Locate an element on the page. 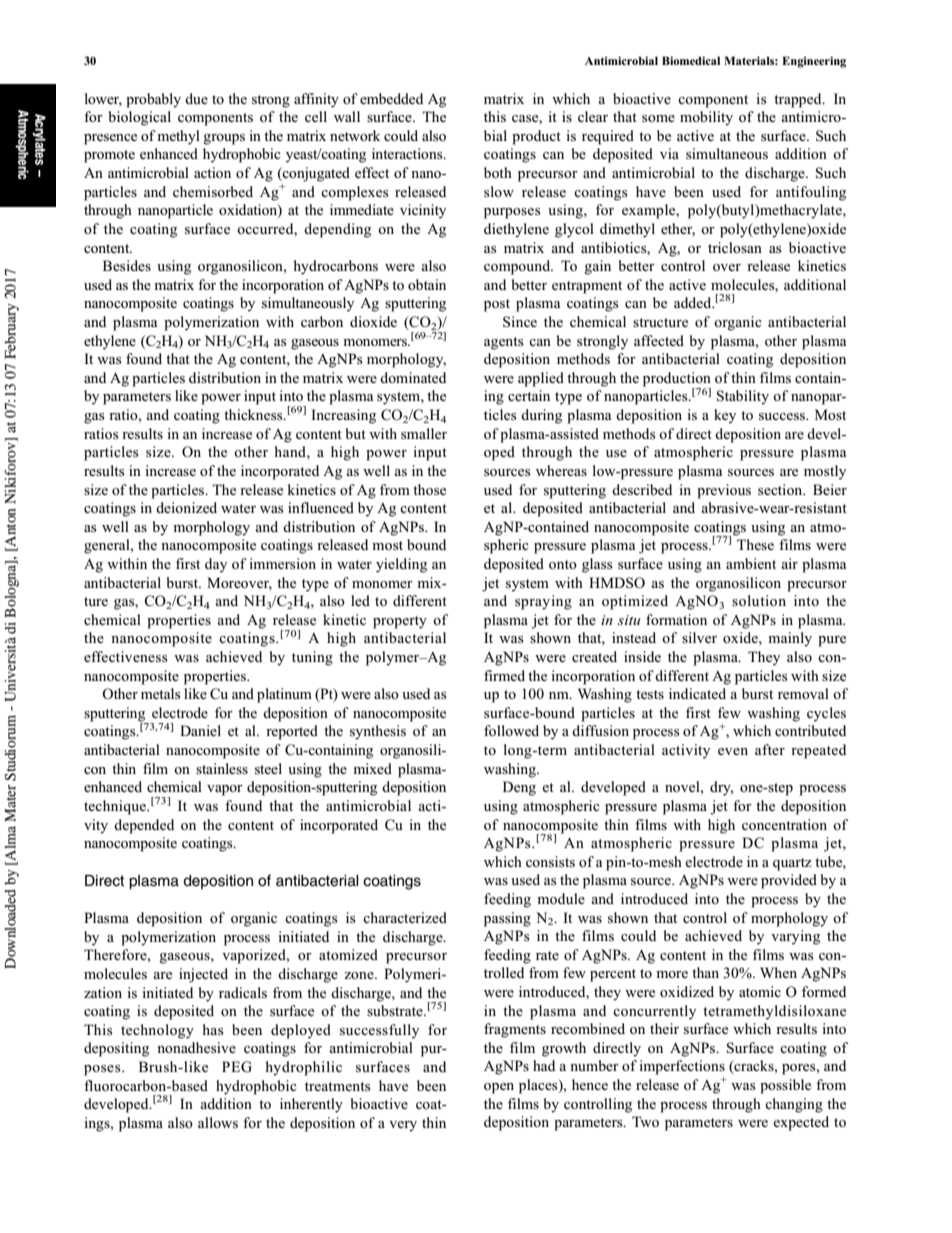  Besides is located at coordinates (127, 265).
